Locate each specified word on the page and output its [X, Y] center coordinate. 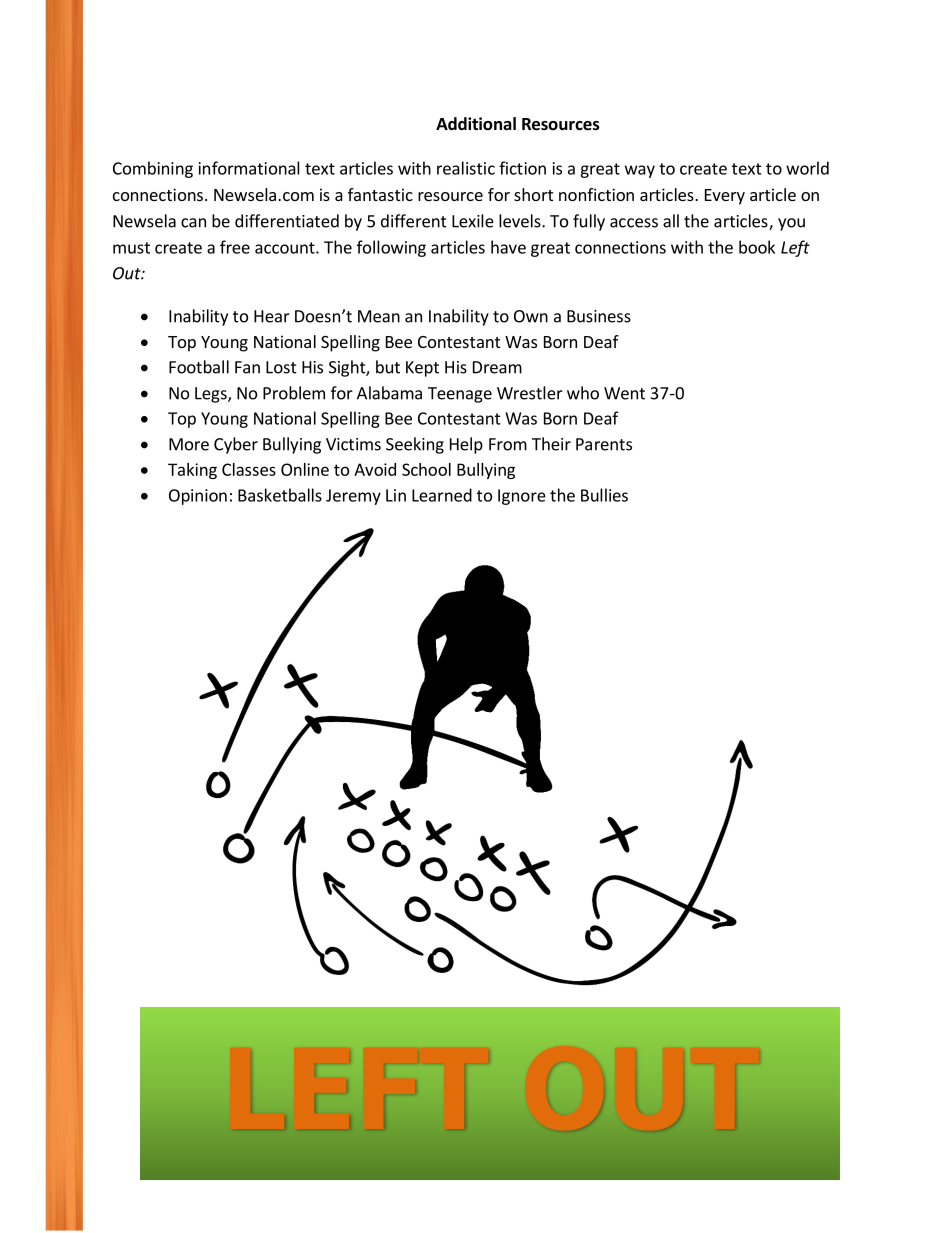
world [807, 168]
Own [531, 316]
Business [599, 316]
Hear [272, 316]
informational [249, 168]
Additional [476, 124]
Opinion [198, 497]
